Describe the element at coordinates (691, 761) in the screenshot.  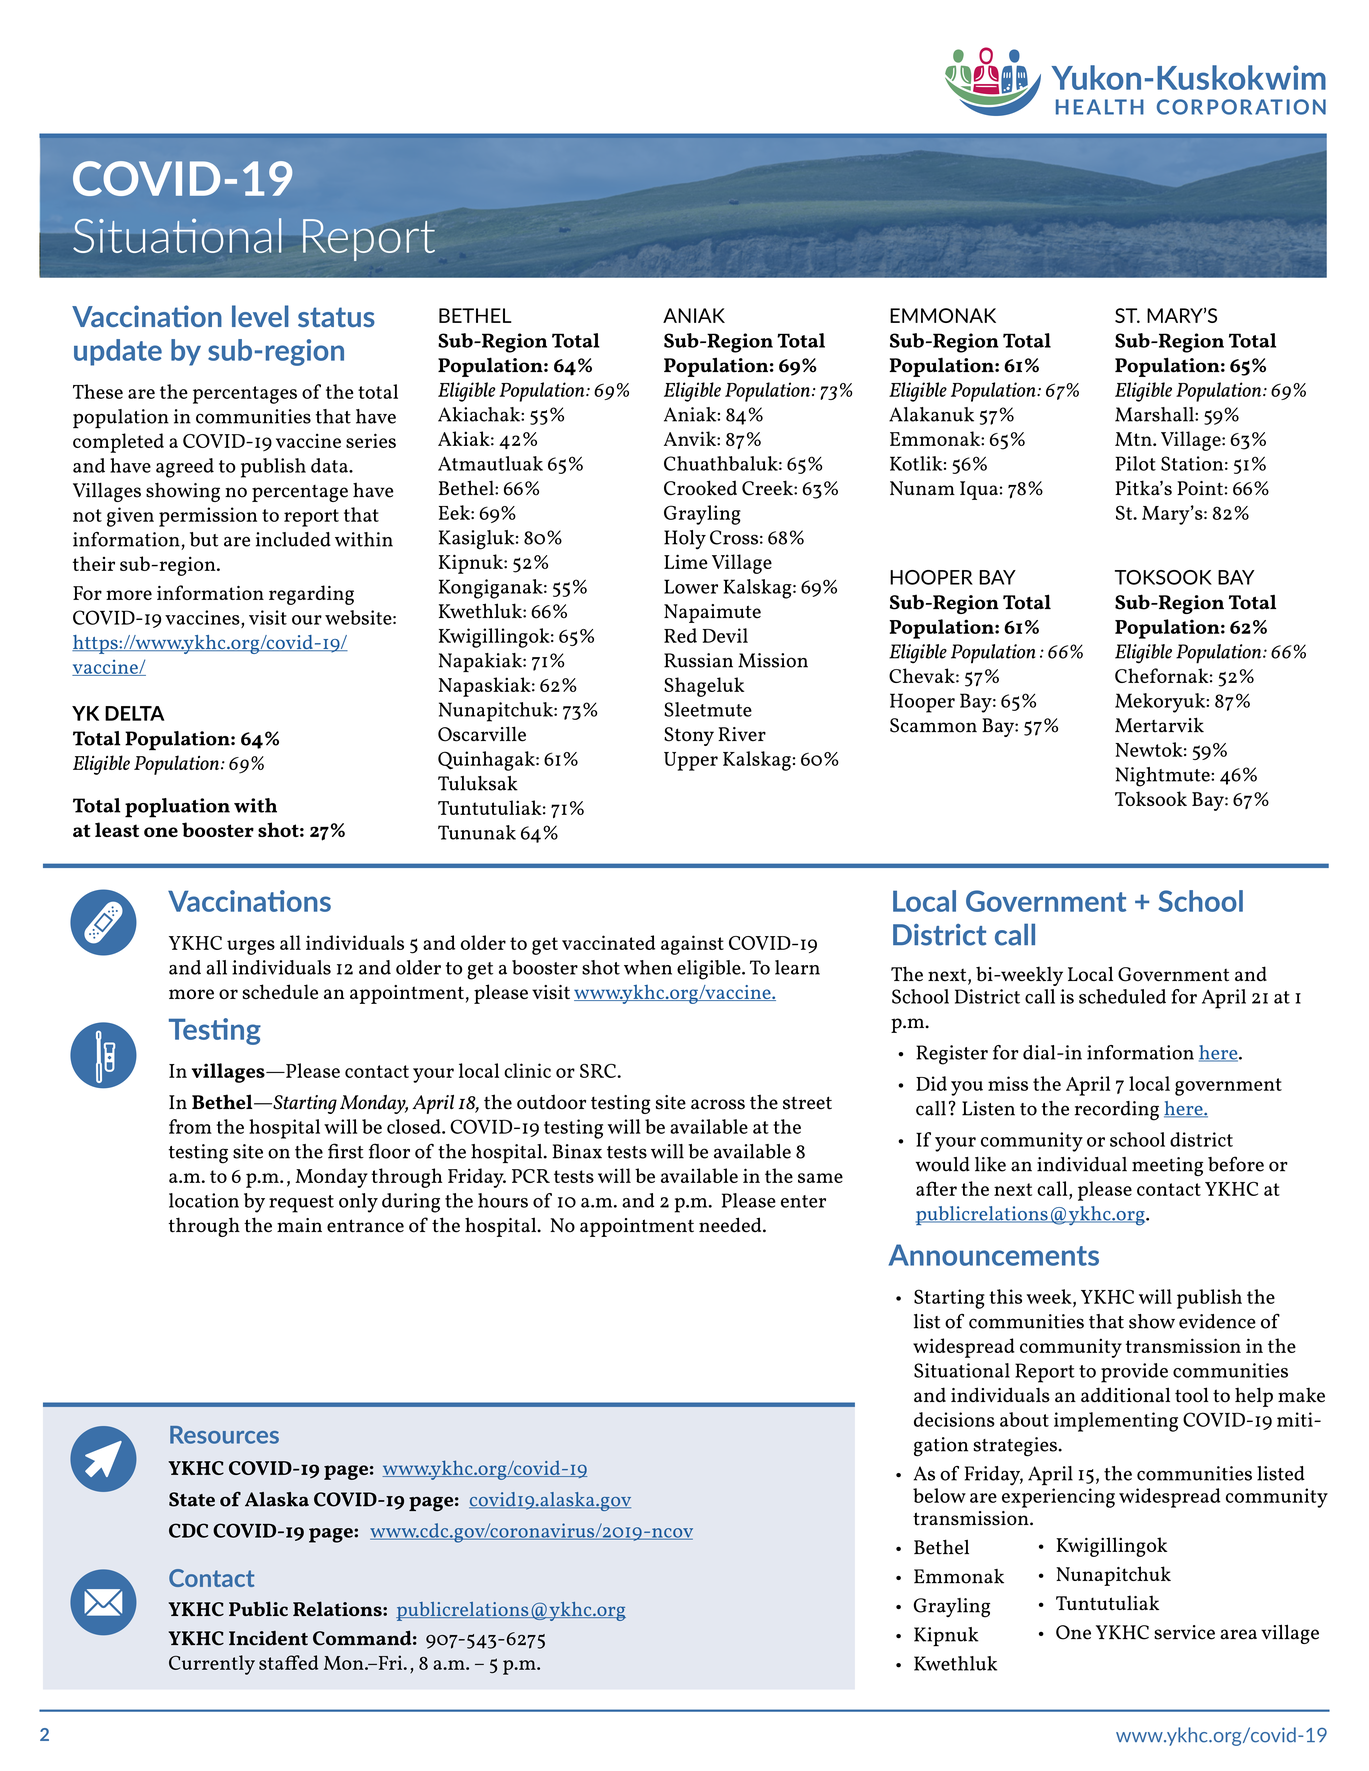
I see `Upper` at that location.
